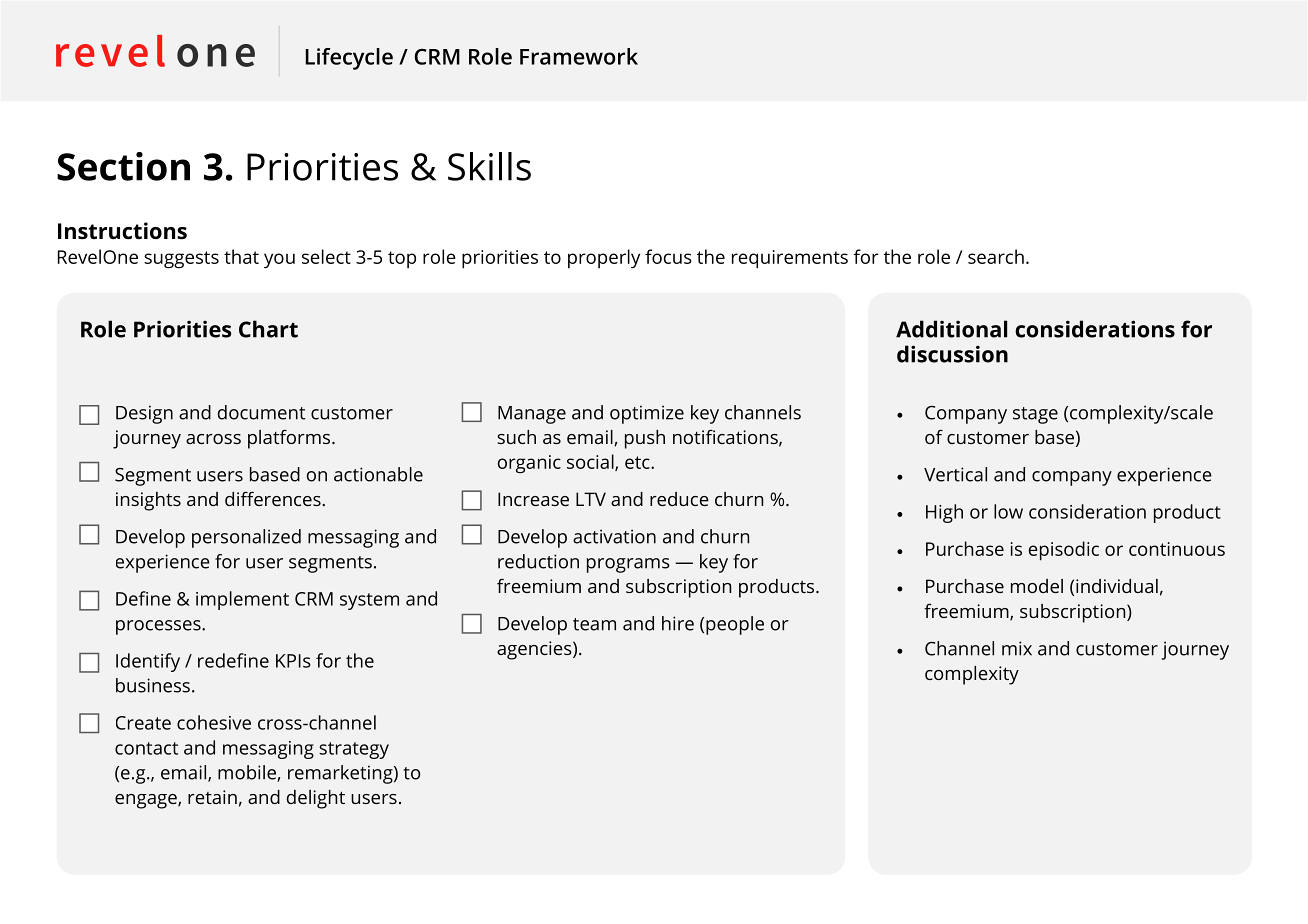 Image resolution: width=1308 pixels, height=924 pixels. Describe the element at coordinates (951, 329) in the screenshot. I see `Additional` at that location.
